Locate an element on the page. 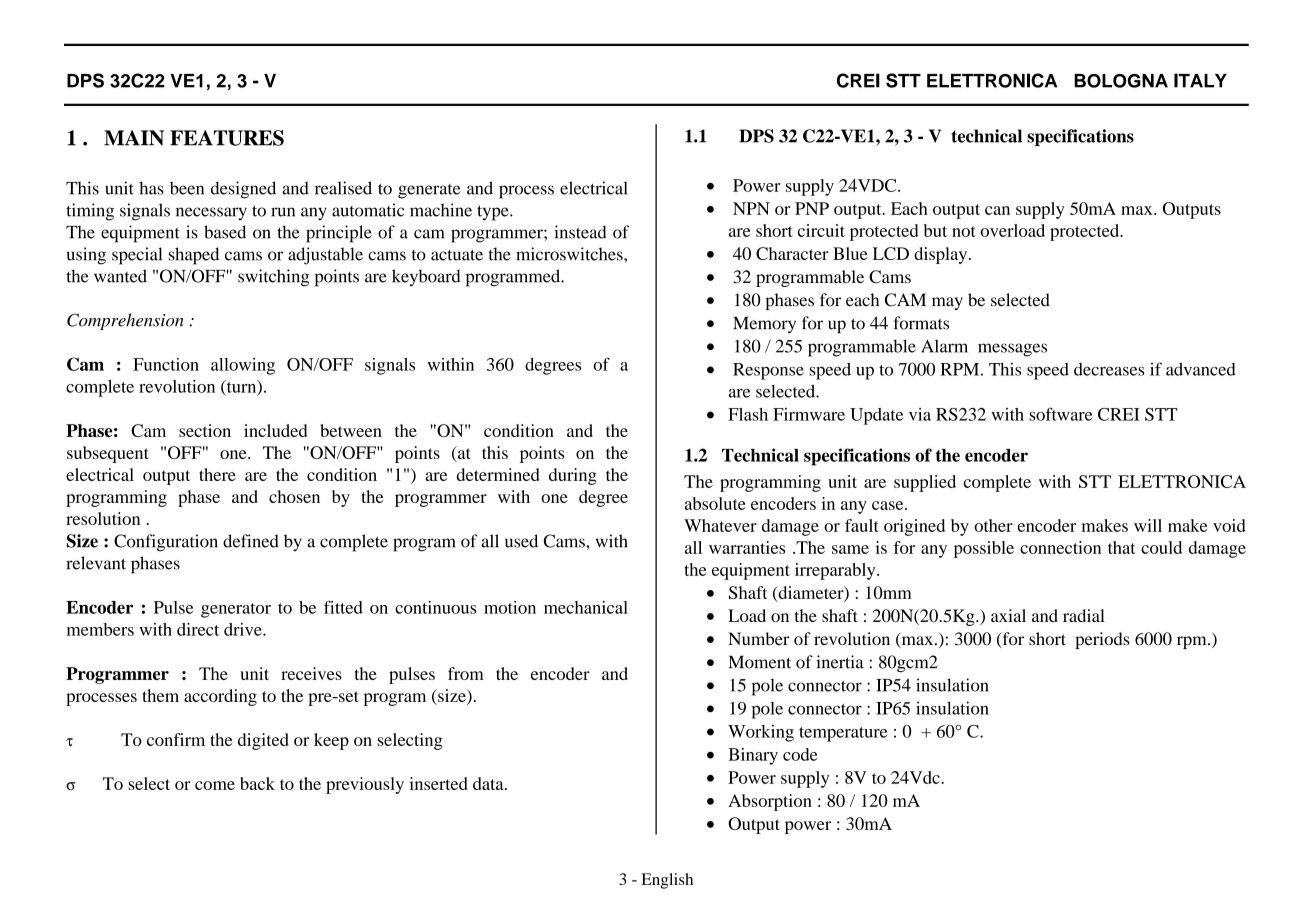 The image size is (1308, 924). there is located at coordinates (217, 474).
